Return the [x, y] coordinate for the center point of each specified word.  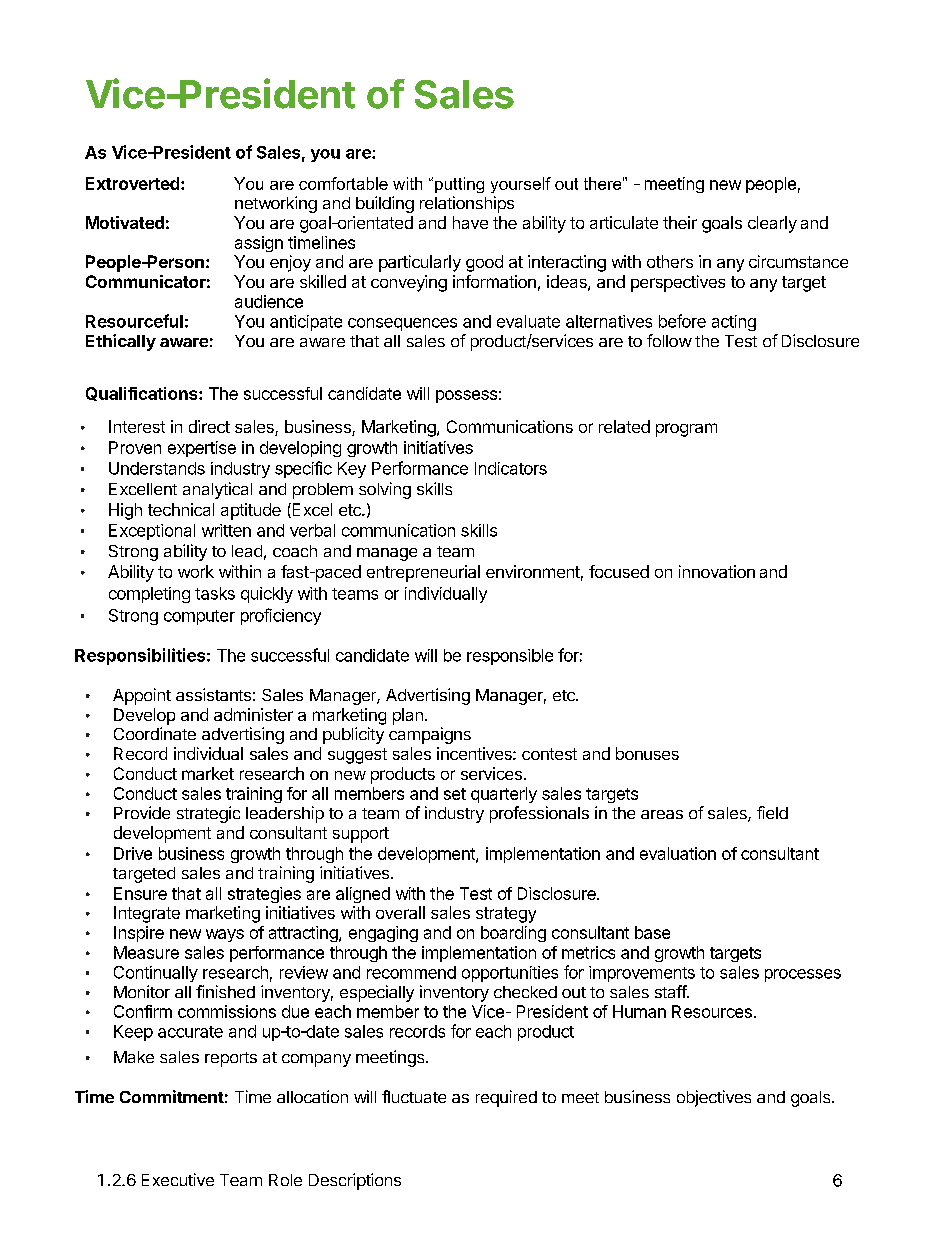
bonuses [647, 753]
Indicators [511, 468]
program [686, 430]
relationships [467, 204]
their [680, 222]
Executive [178, 1179]
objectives [714, 1098]
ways [225, 935]
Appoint [142, 696]
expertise [202, 449]
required [506, 1098]
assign [259, 244]
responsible [510, 657]
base [652, 932]
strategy [506, 915]
